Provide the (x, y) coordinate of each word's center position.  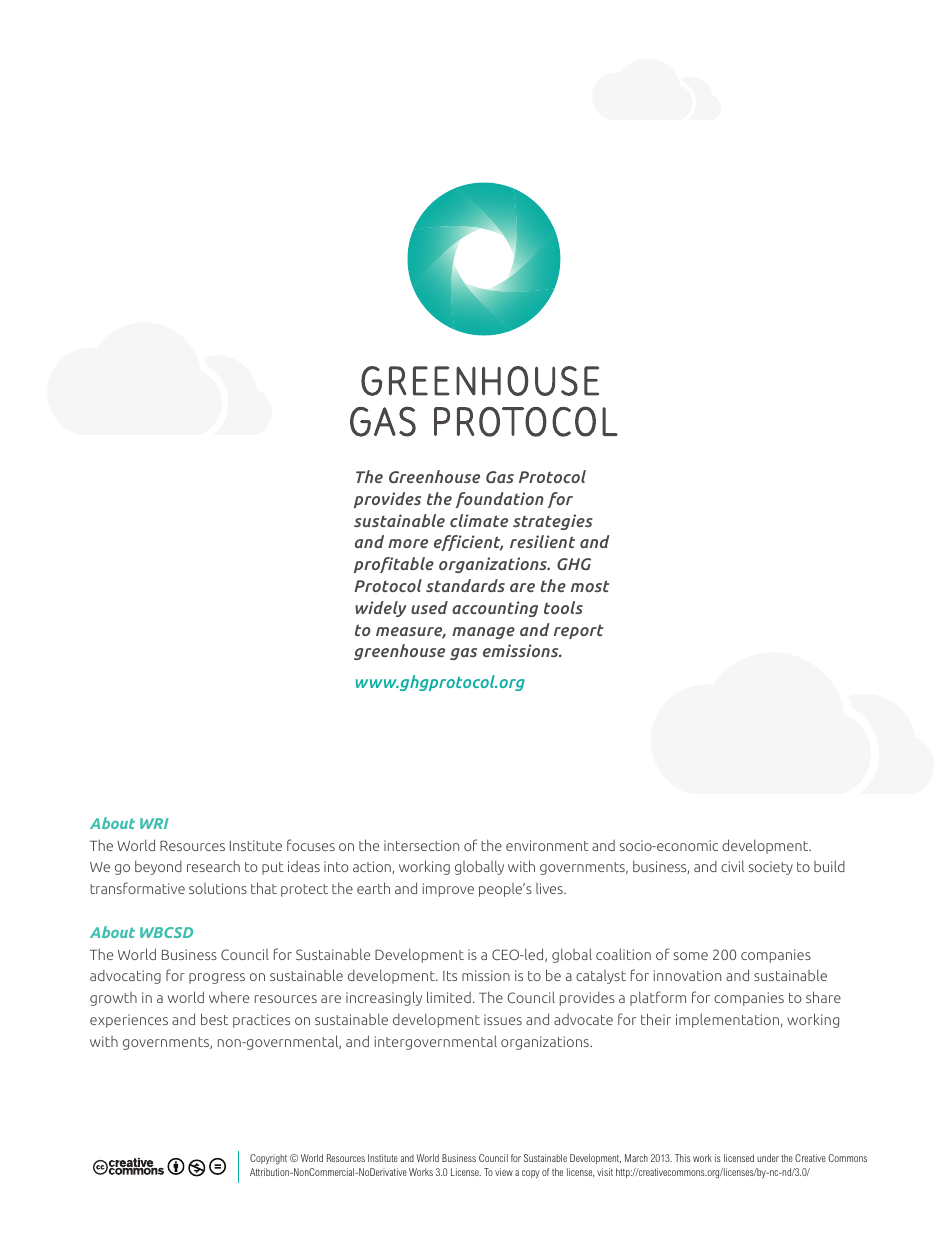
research (213, 866)
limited (449, 997)
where (229, 997)
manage (483, 633)
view (504, 1172)
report (579, 631)
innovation (687, 975)
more (408, 543)
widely (381, 609)
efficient (468, 543)
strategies (553, 522)
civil (732, 866)
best (214, 1019)
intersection (421, 845)
